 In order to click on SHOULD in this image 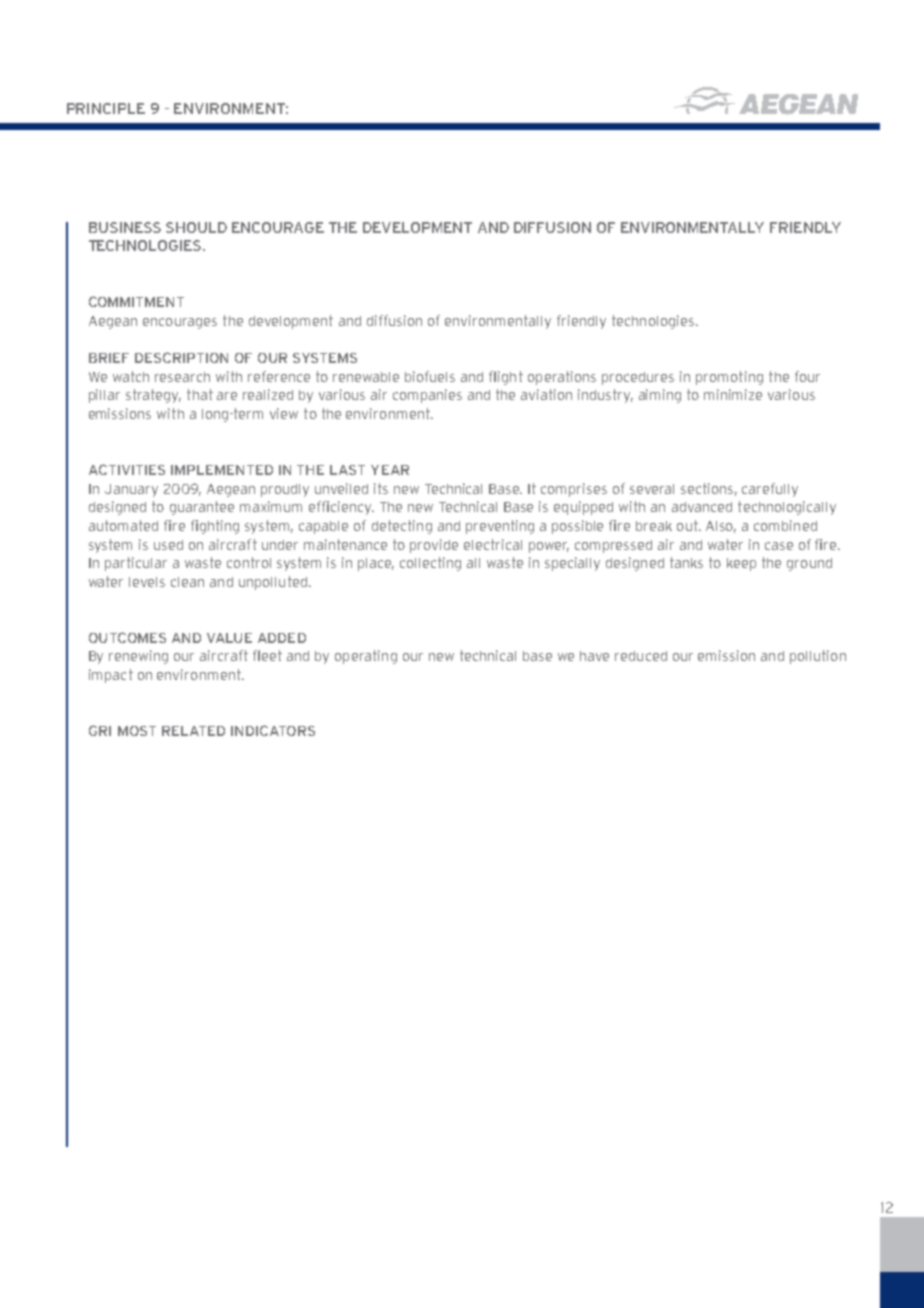, I will do `click(196, 227)`.
